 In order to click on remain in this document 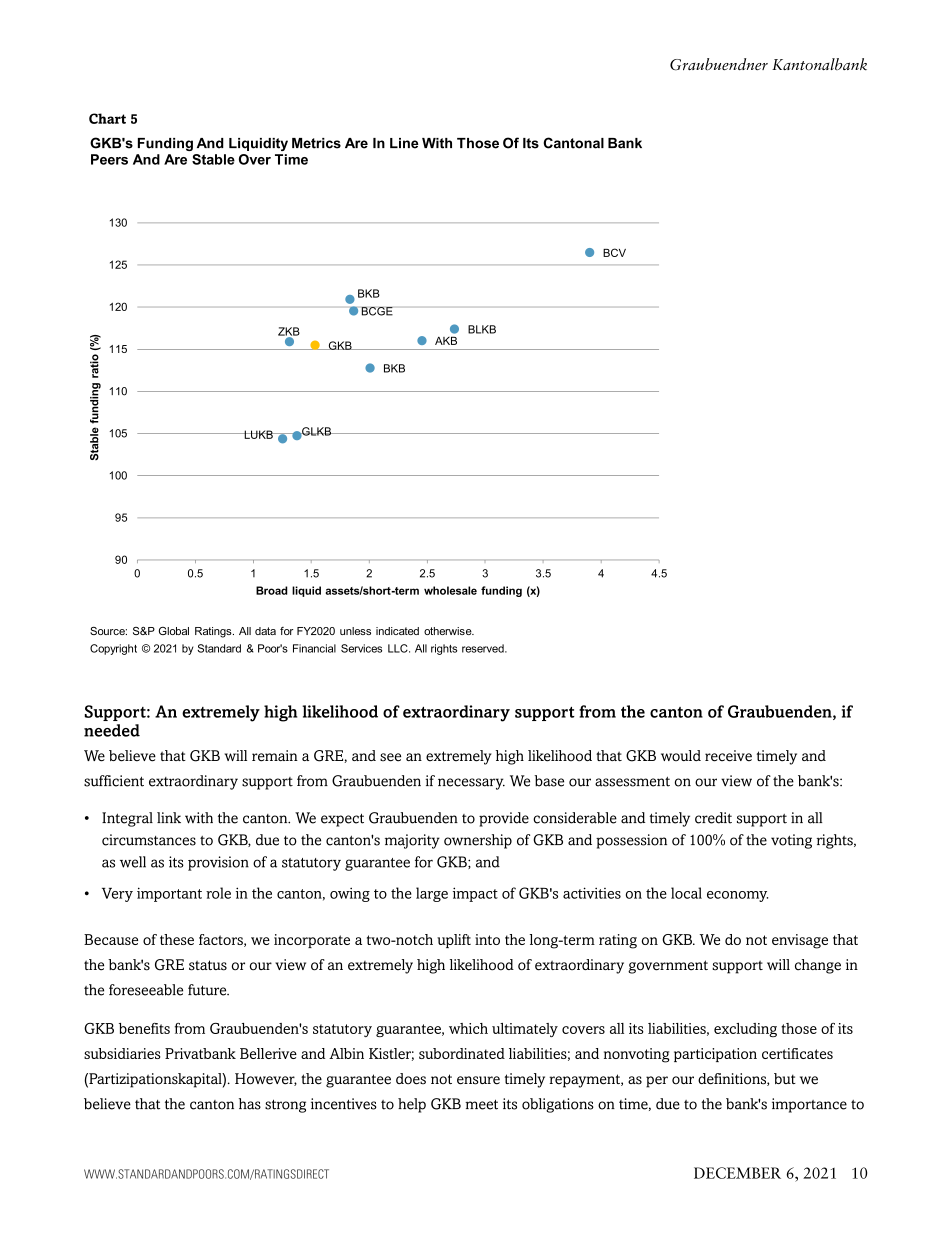, I will do `click(275, 756)`.
